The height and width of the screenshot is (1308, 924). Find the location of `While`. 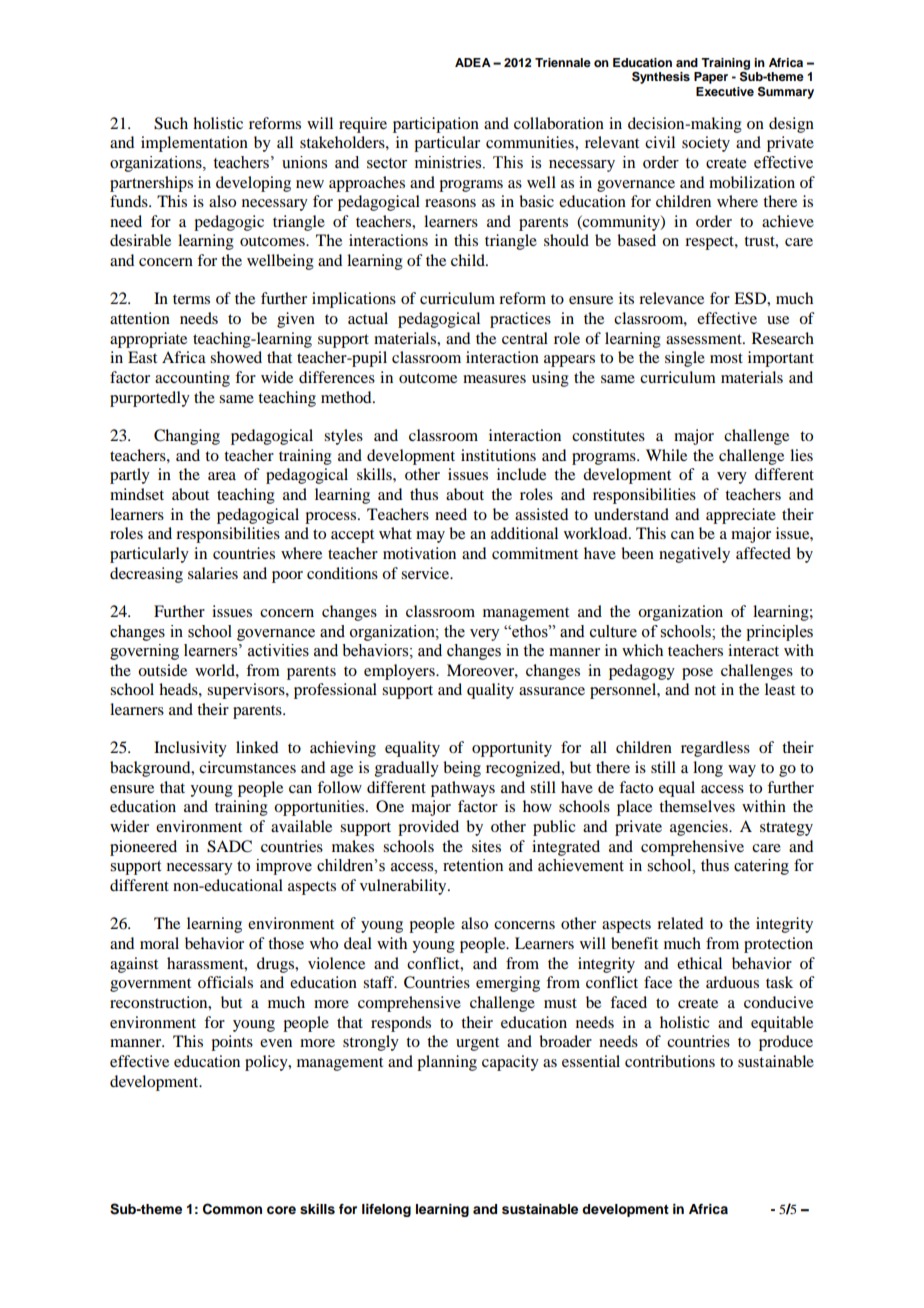

While is located at coordinates (666, 455).
